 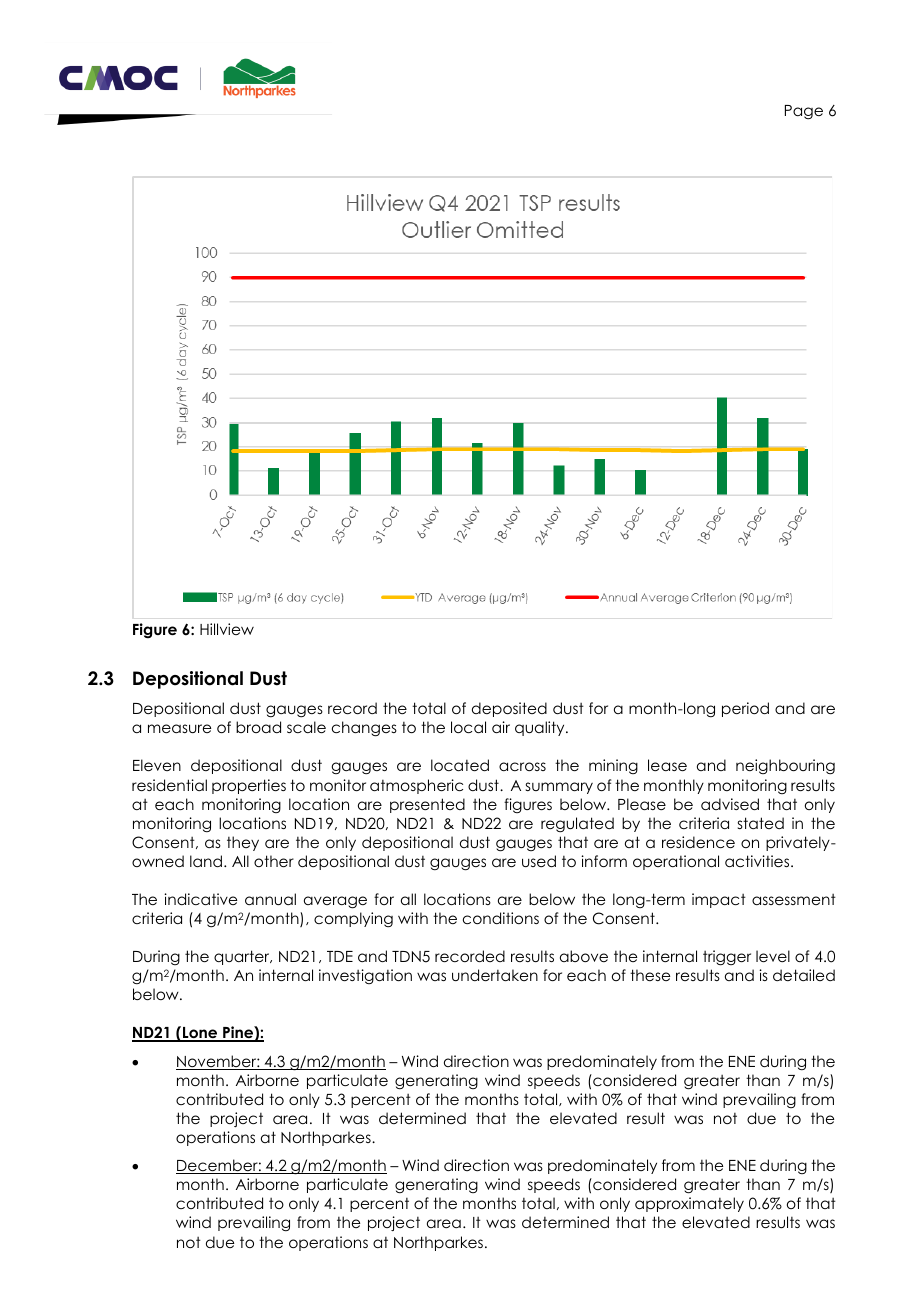 I want to click on neighbouring, so click(x=785, y=767).
